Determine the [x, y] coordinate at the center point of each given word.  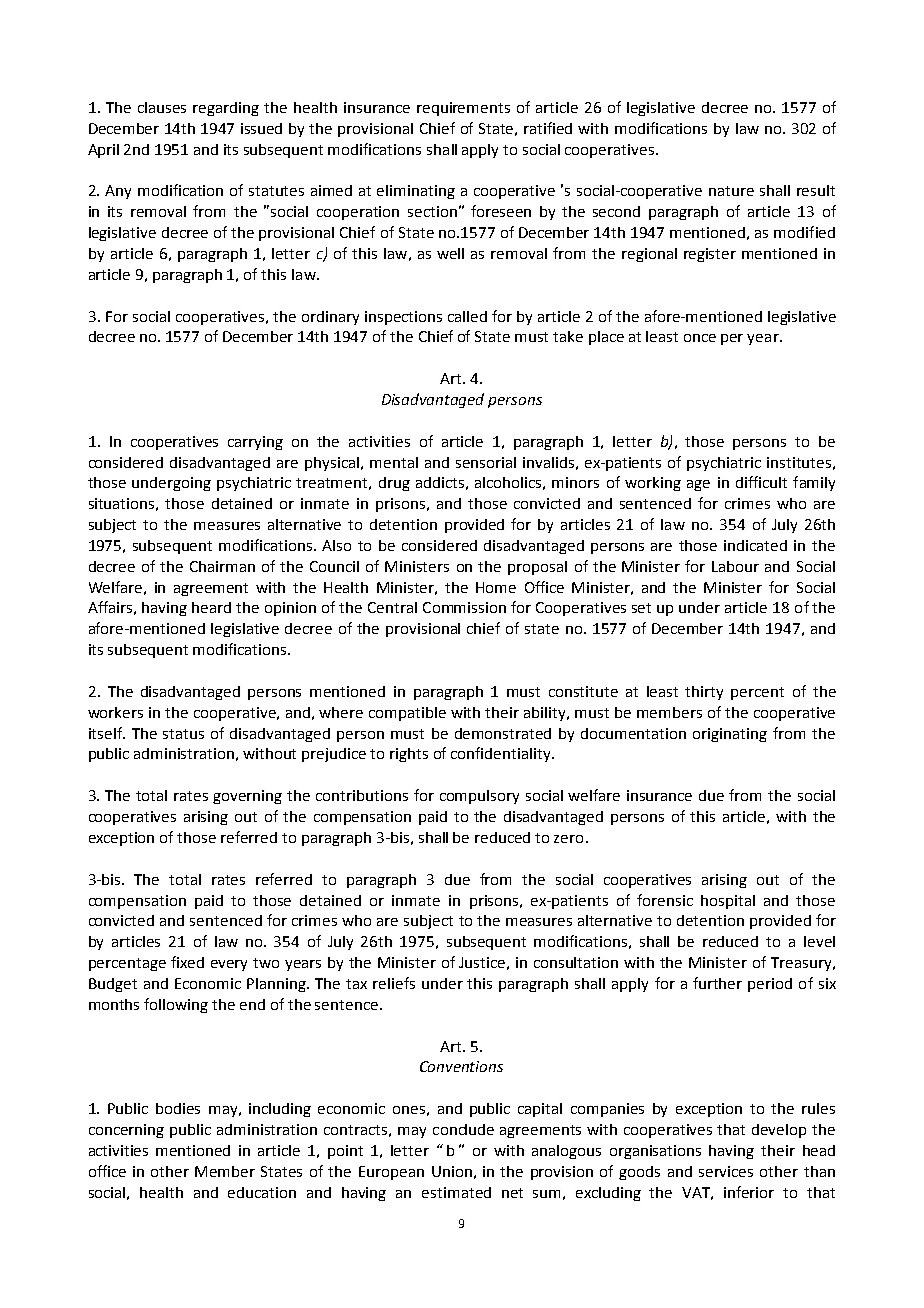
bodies [178, 1108]
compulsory [479, 797]
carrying [255, 443]
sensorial [486, 462]
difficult [761, 482]
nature [731, 191]
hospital [728, 902]
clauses [162, 107]
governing [247, 797]
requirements [463, 109]
